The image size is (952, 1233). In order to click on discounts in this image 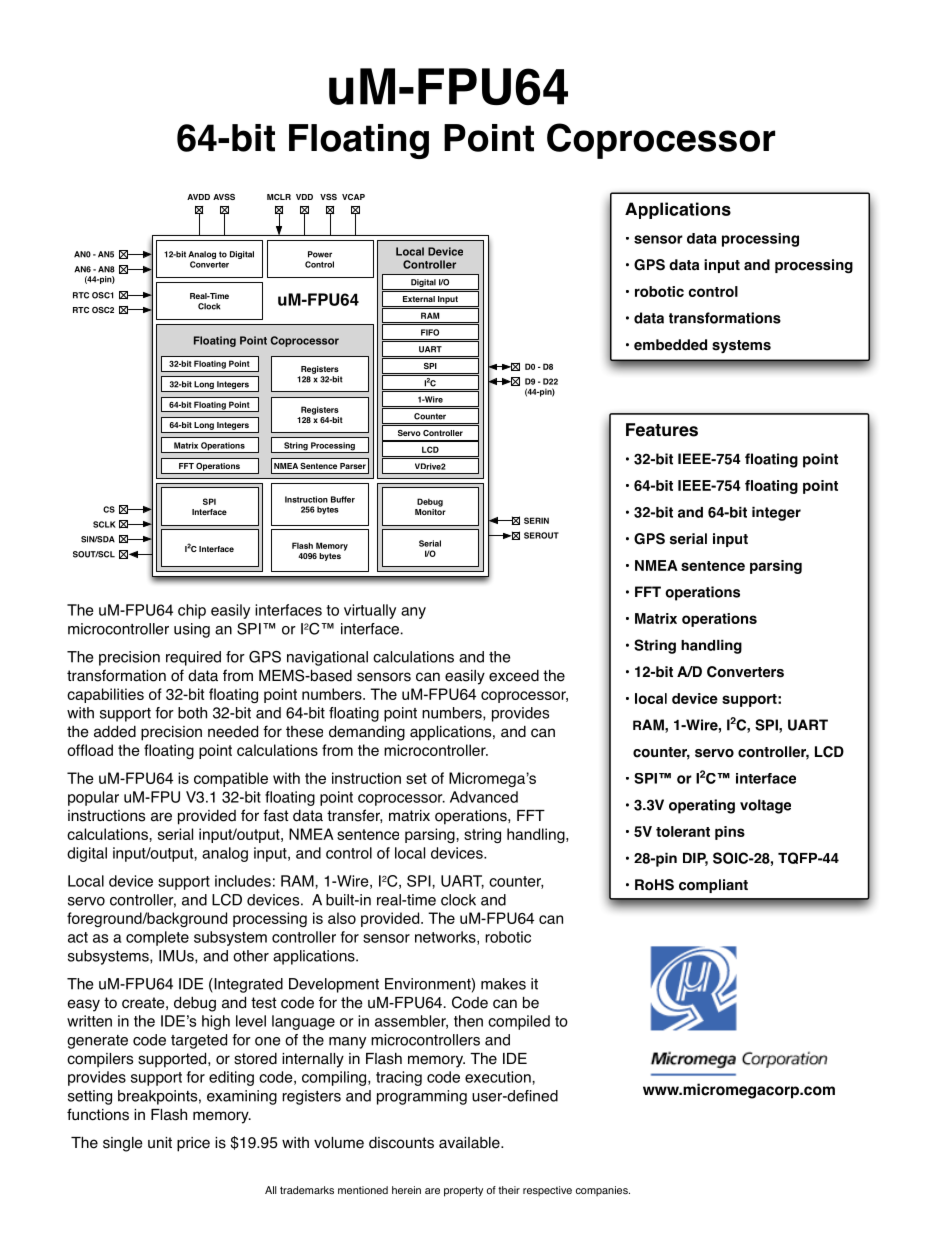, I will do `click(401, 1143)`.
